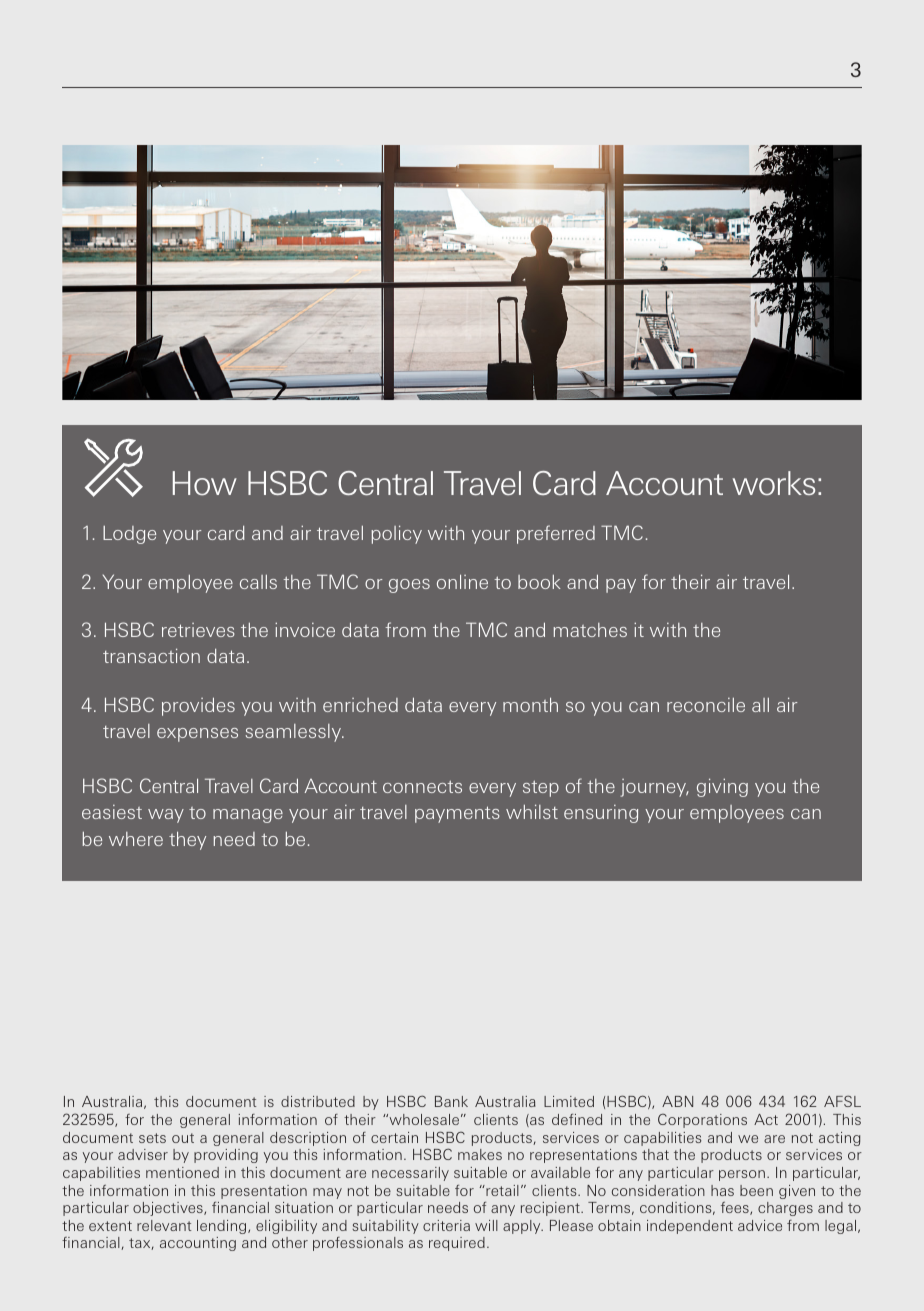  I want to click on reconcile, so click(706, 705).
